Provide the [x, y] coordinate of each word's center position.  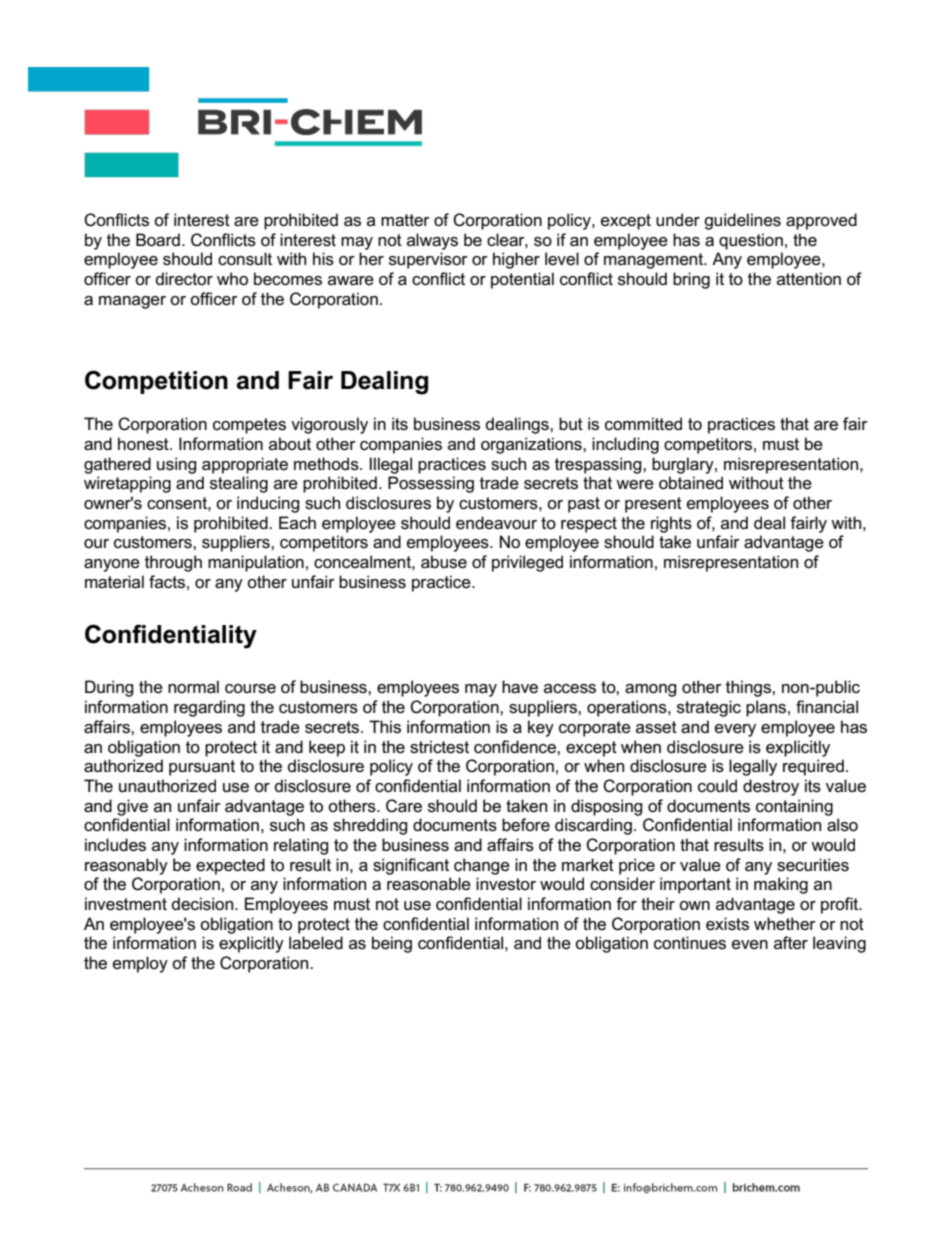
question [751, 241]
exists [727, 924]
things [749, 688]
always [432, 241]
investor [506, 884]
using [177, 465]
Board [158, 240]
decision [204, 904]
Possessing [431, 484]
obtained [691, 483]
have [520, 687]
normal [193, 687]
